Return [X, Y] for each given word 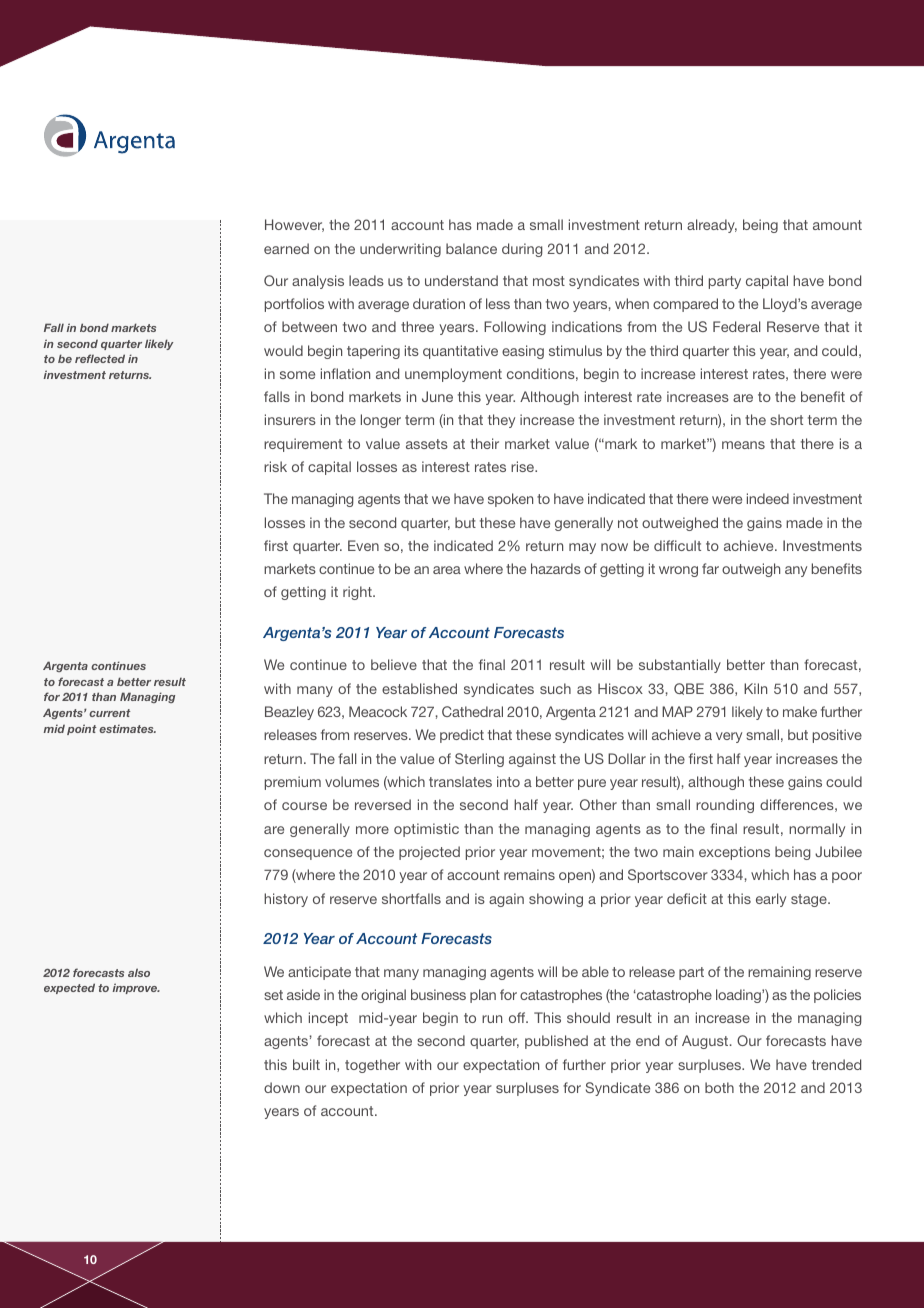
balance [471, 248]
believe [394, 664]
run [492, 1019]
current [110, 713]
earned [286, 248]
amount [837, 225]
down [282, 1087]
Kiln [755, 688]
